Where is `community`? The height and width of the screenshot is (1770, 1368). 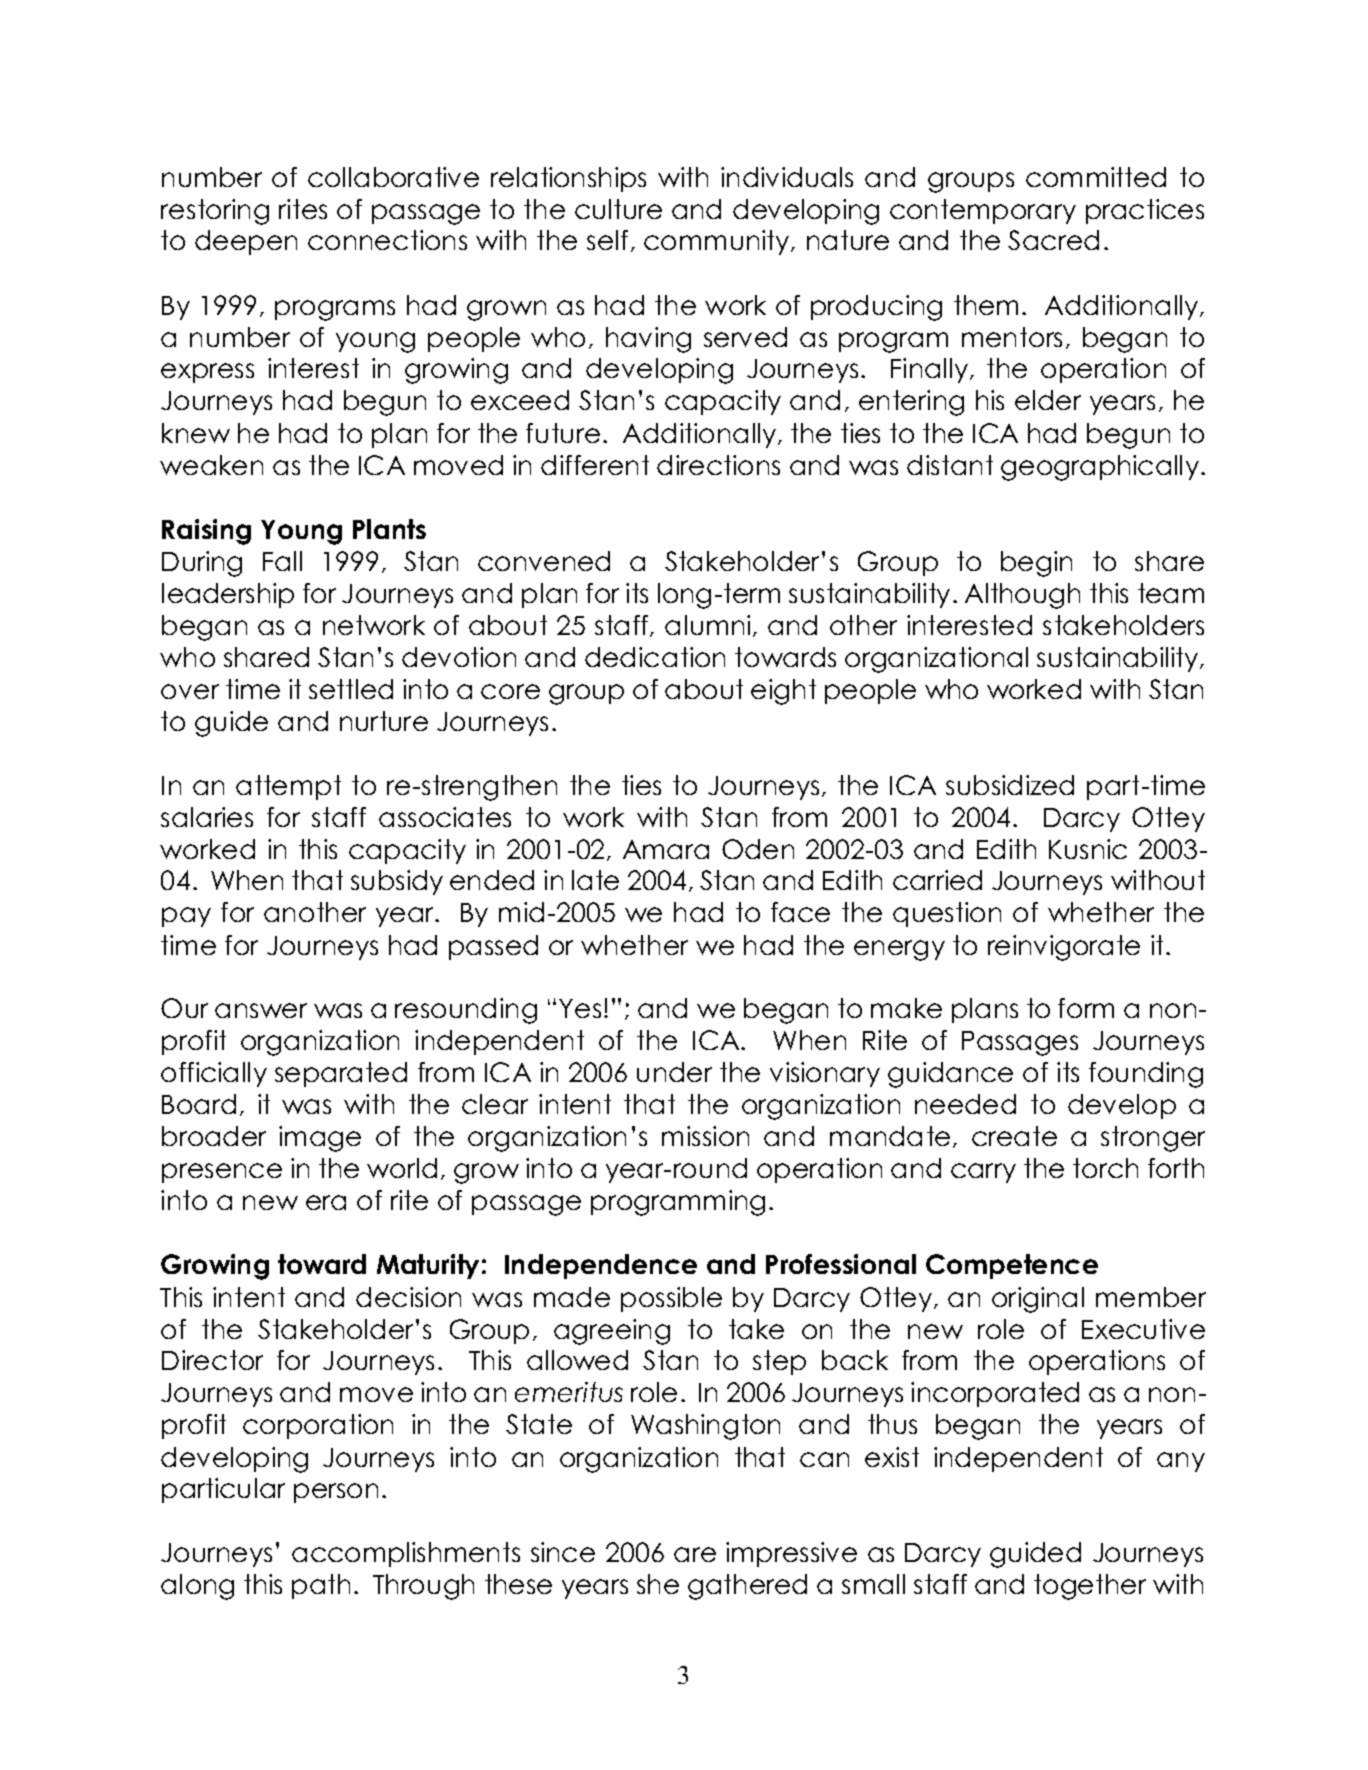 community is located at coordinates (718, 242).
